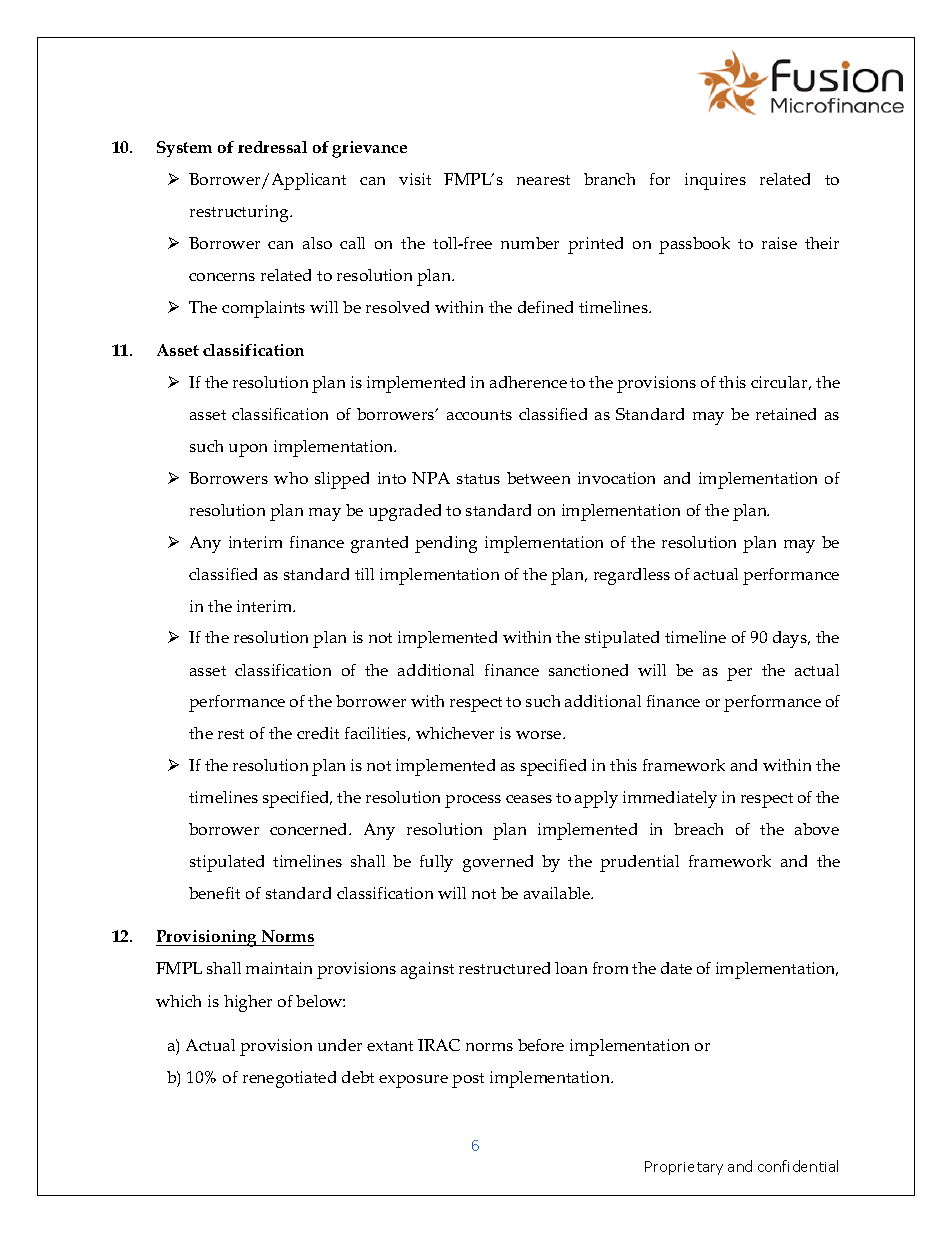  What do you see at coordinates (786, 414) in the screenshot?
I see `retained` at bounding box center [786, 414].
